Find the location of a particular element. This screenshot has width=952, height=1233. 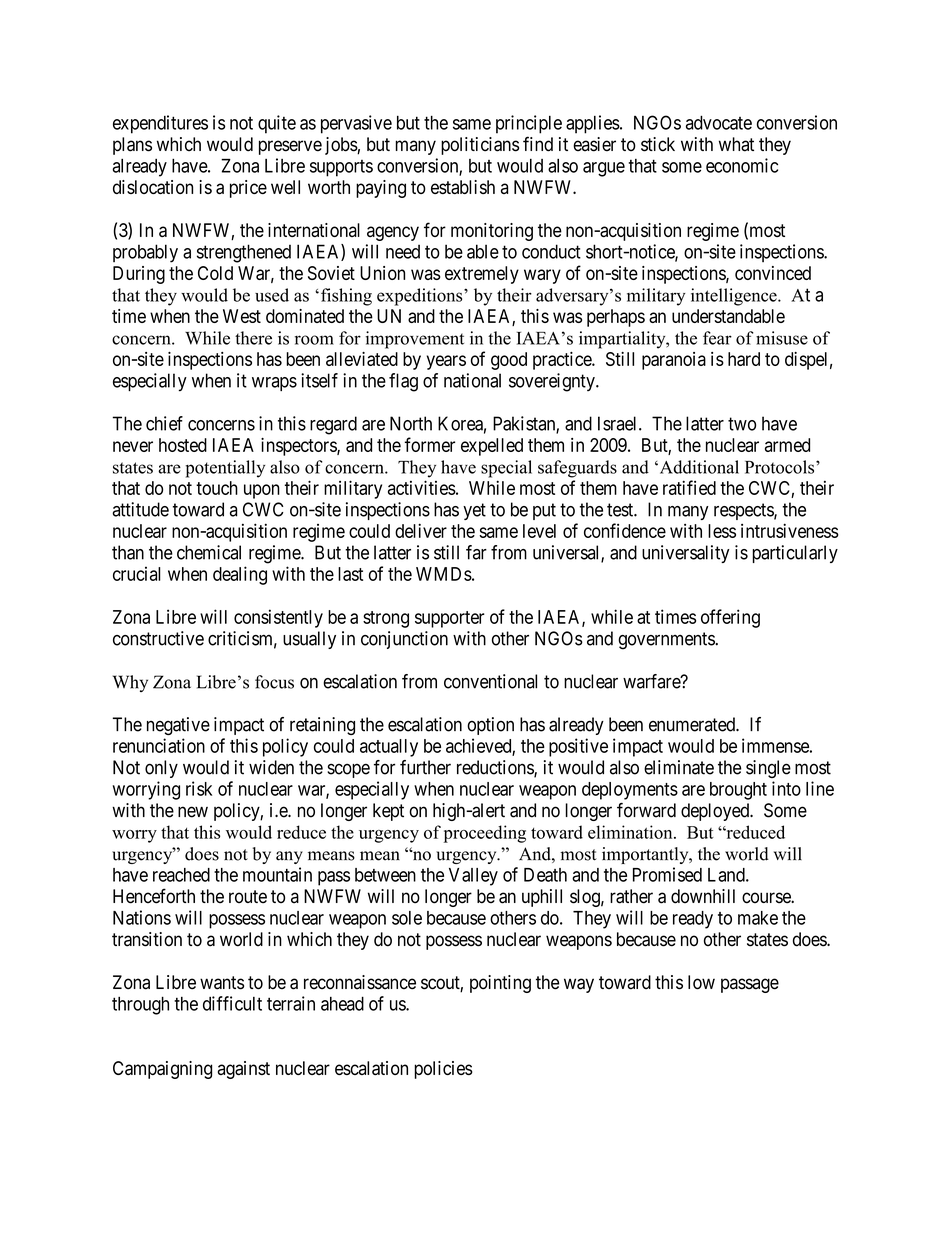

against is located at coordinates (244, 1070).
